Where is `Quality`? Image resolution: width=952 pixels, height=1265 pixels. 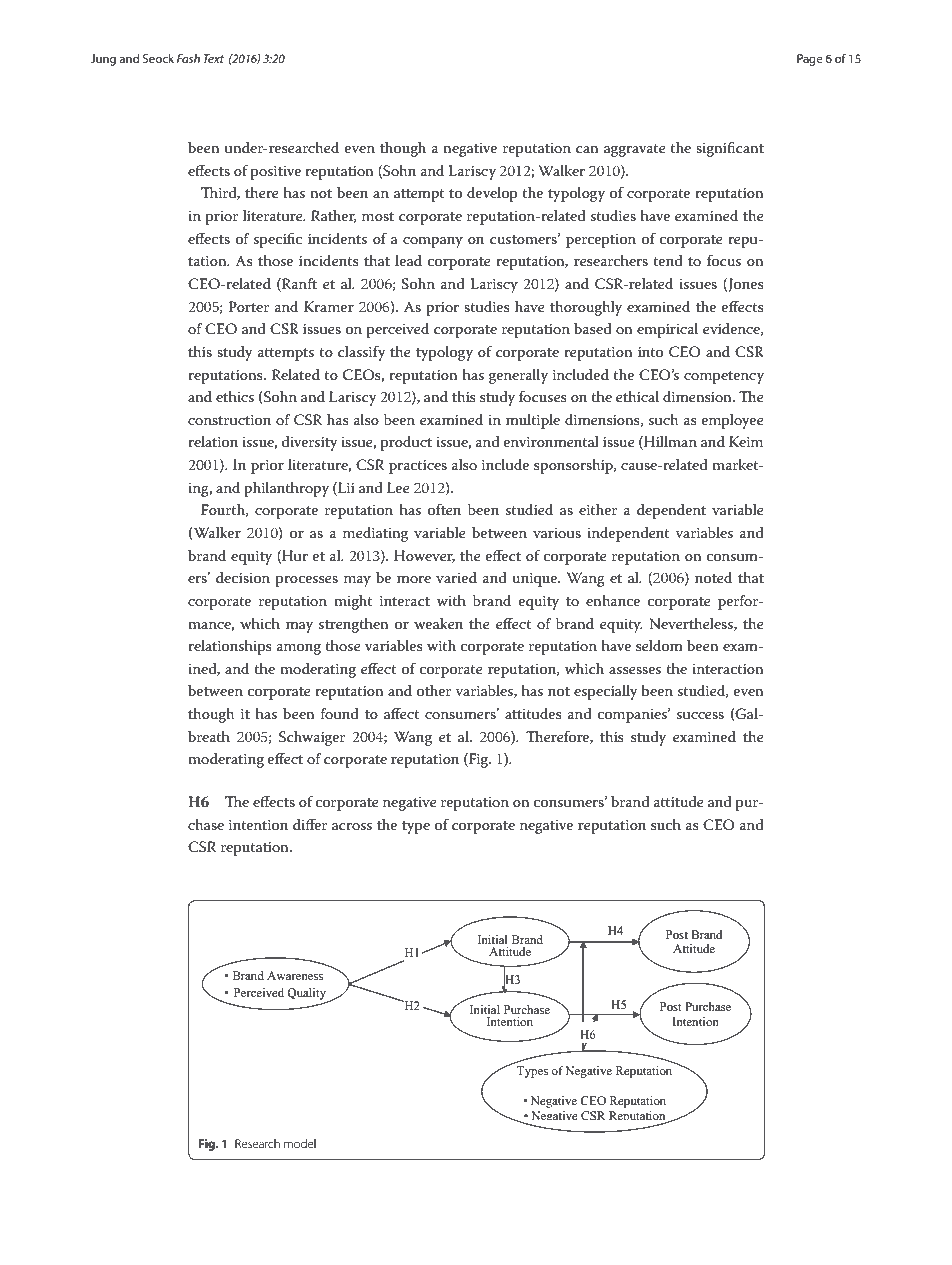
Quality is located at coordinates (308, 995).
